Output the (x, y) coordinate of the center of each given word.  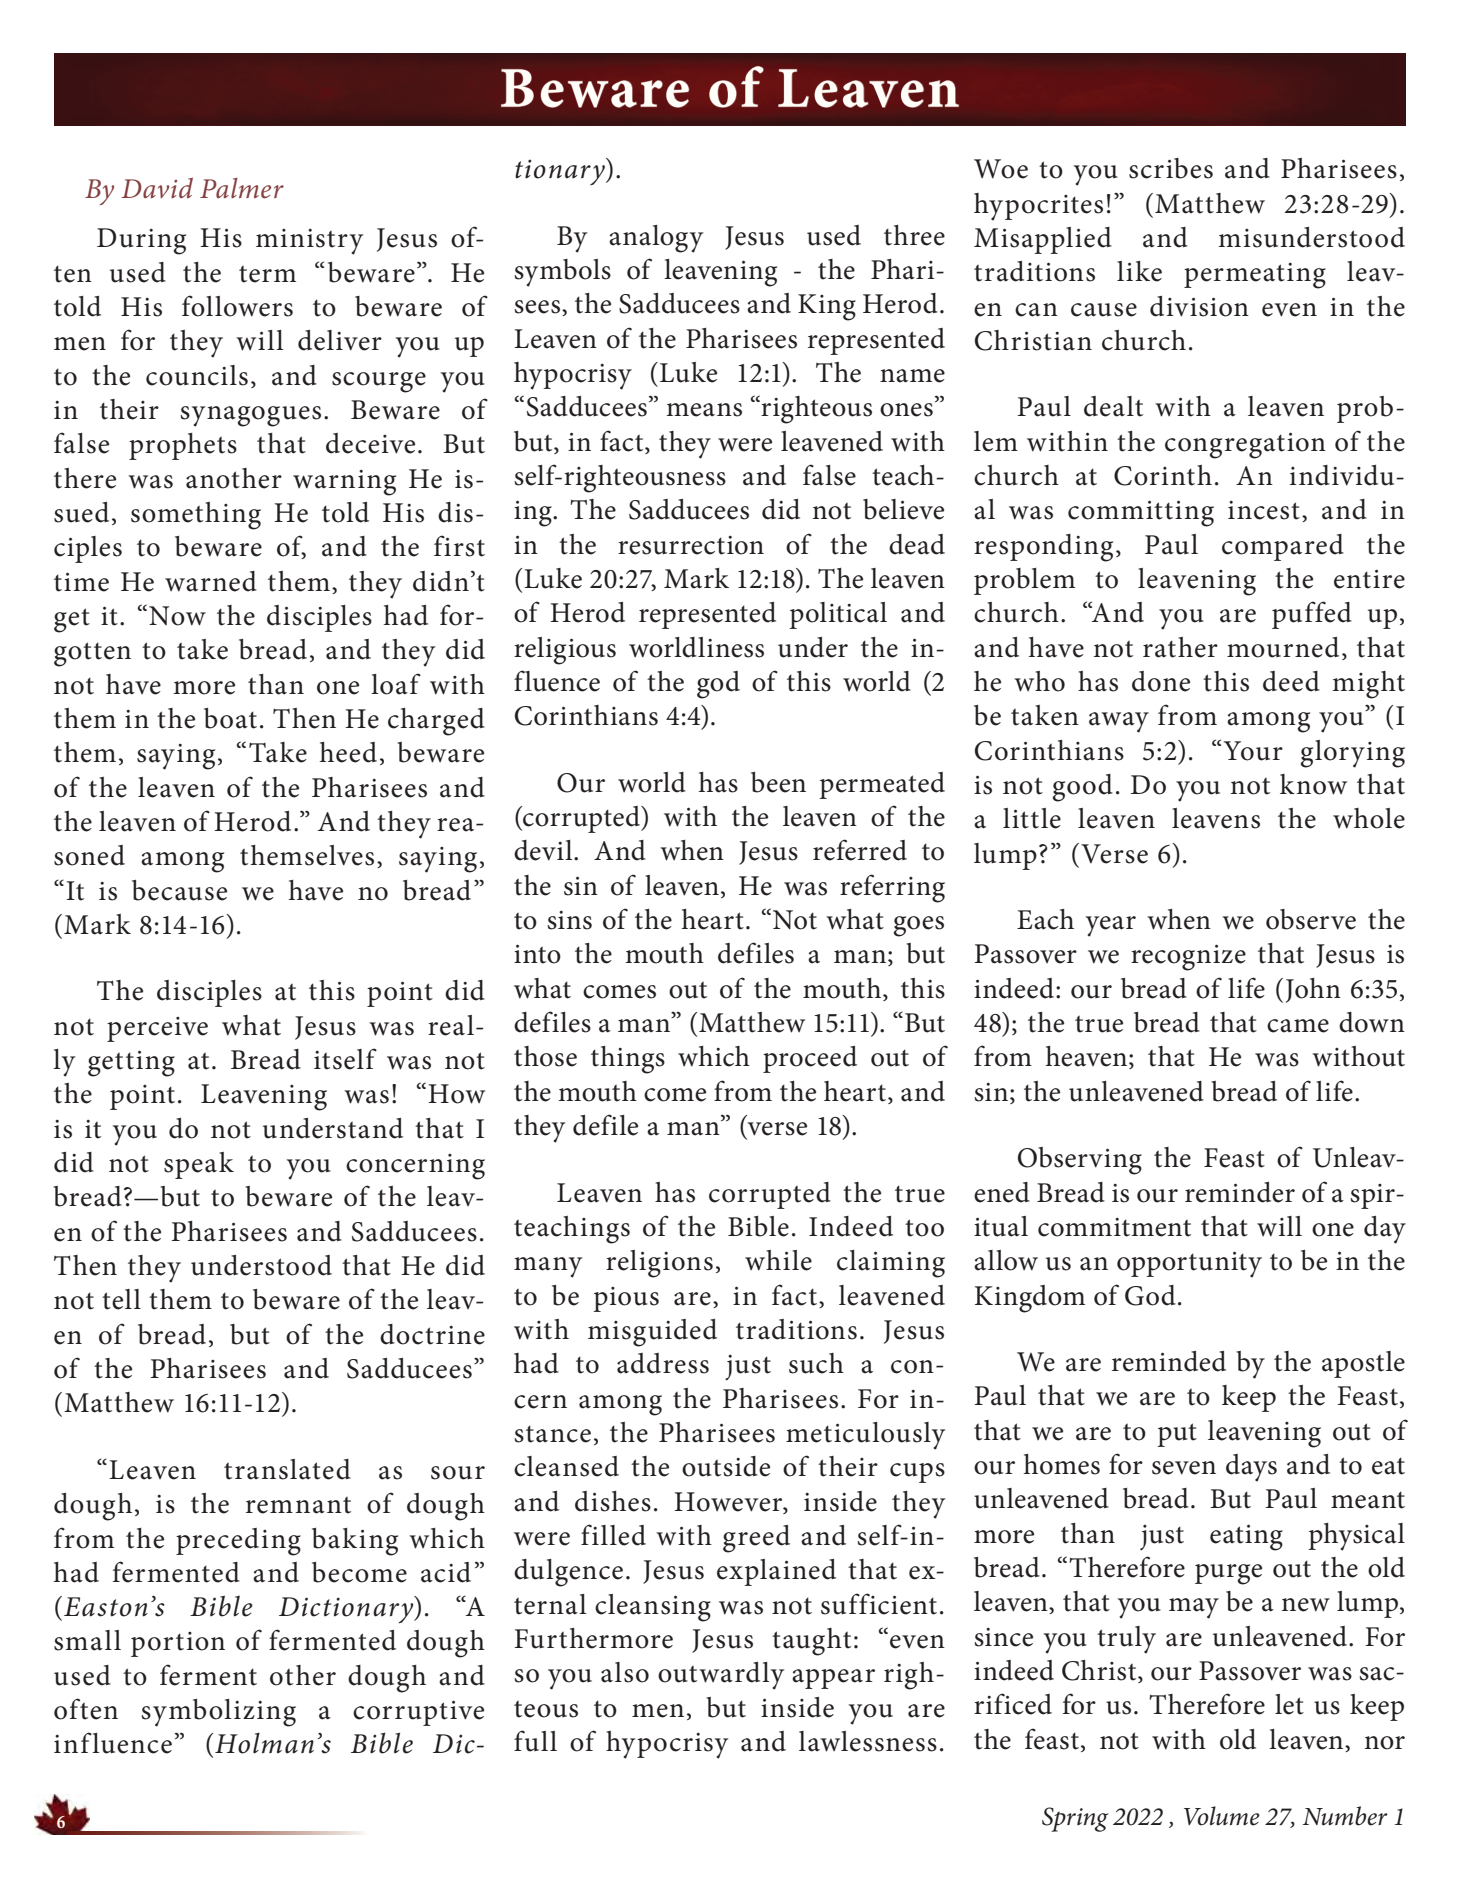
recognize (1188, 957)
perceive (157, 1029)
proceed (810, 1059)
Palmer (242, 188)
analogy (656, 239)
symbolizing (218, 1713)
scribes (1171, 168)
